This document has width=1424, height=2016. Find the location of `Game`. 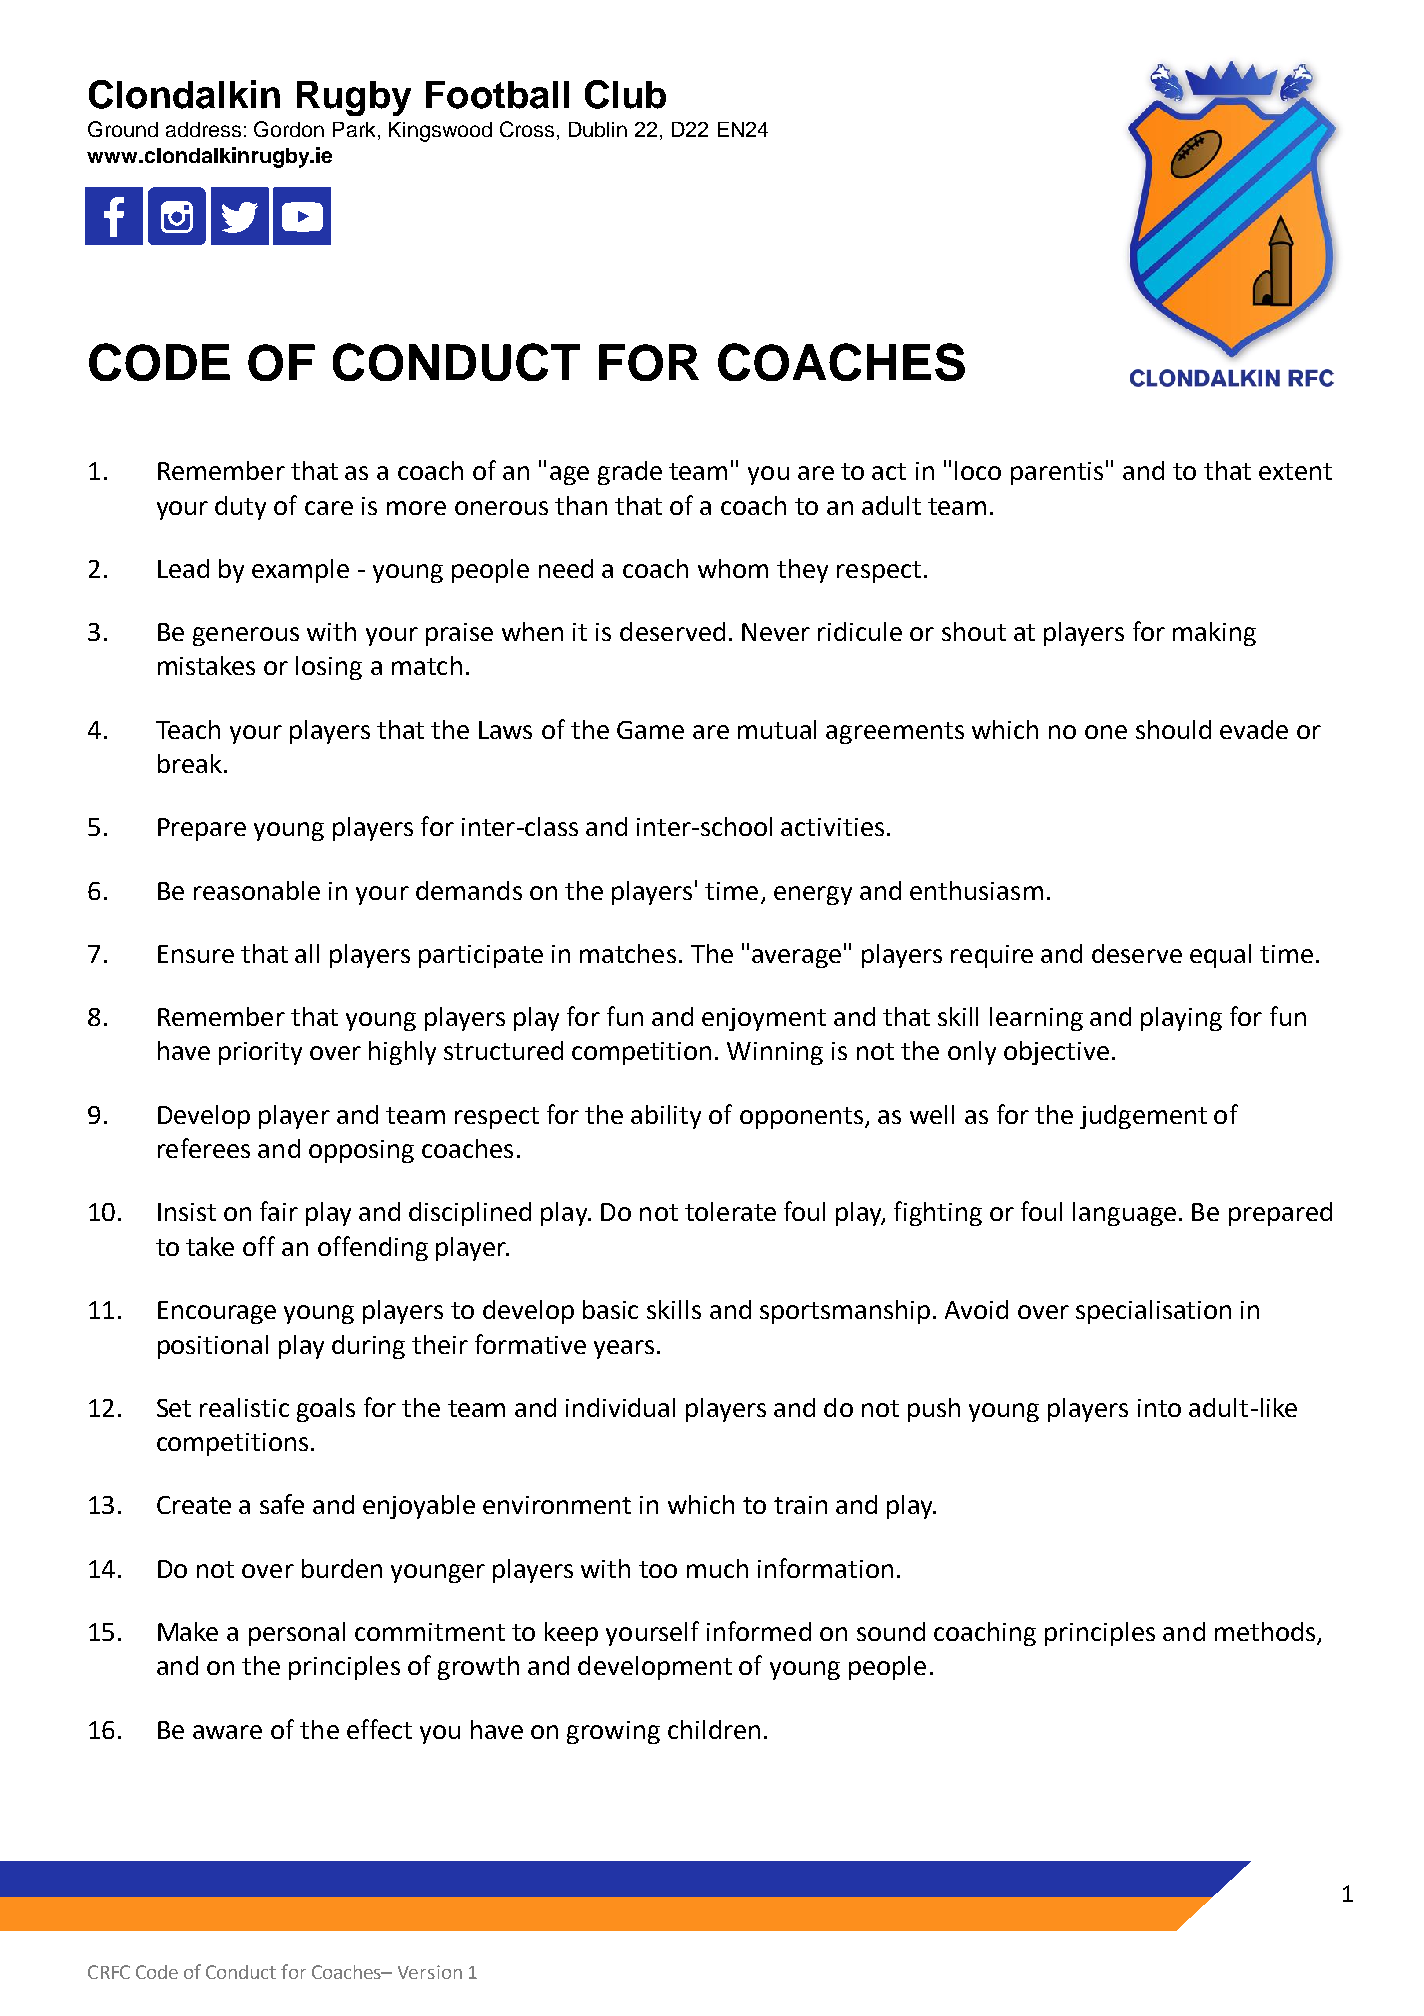

Game is located at coordinates (650, 730).
